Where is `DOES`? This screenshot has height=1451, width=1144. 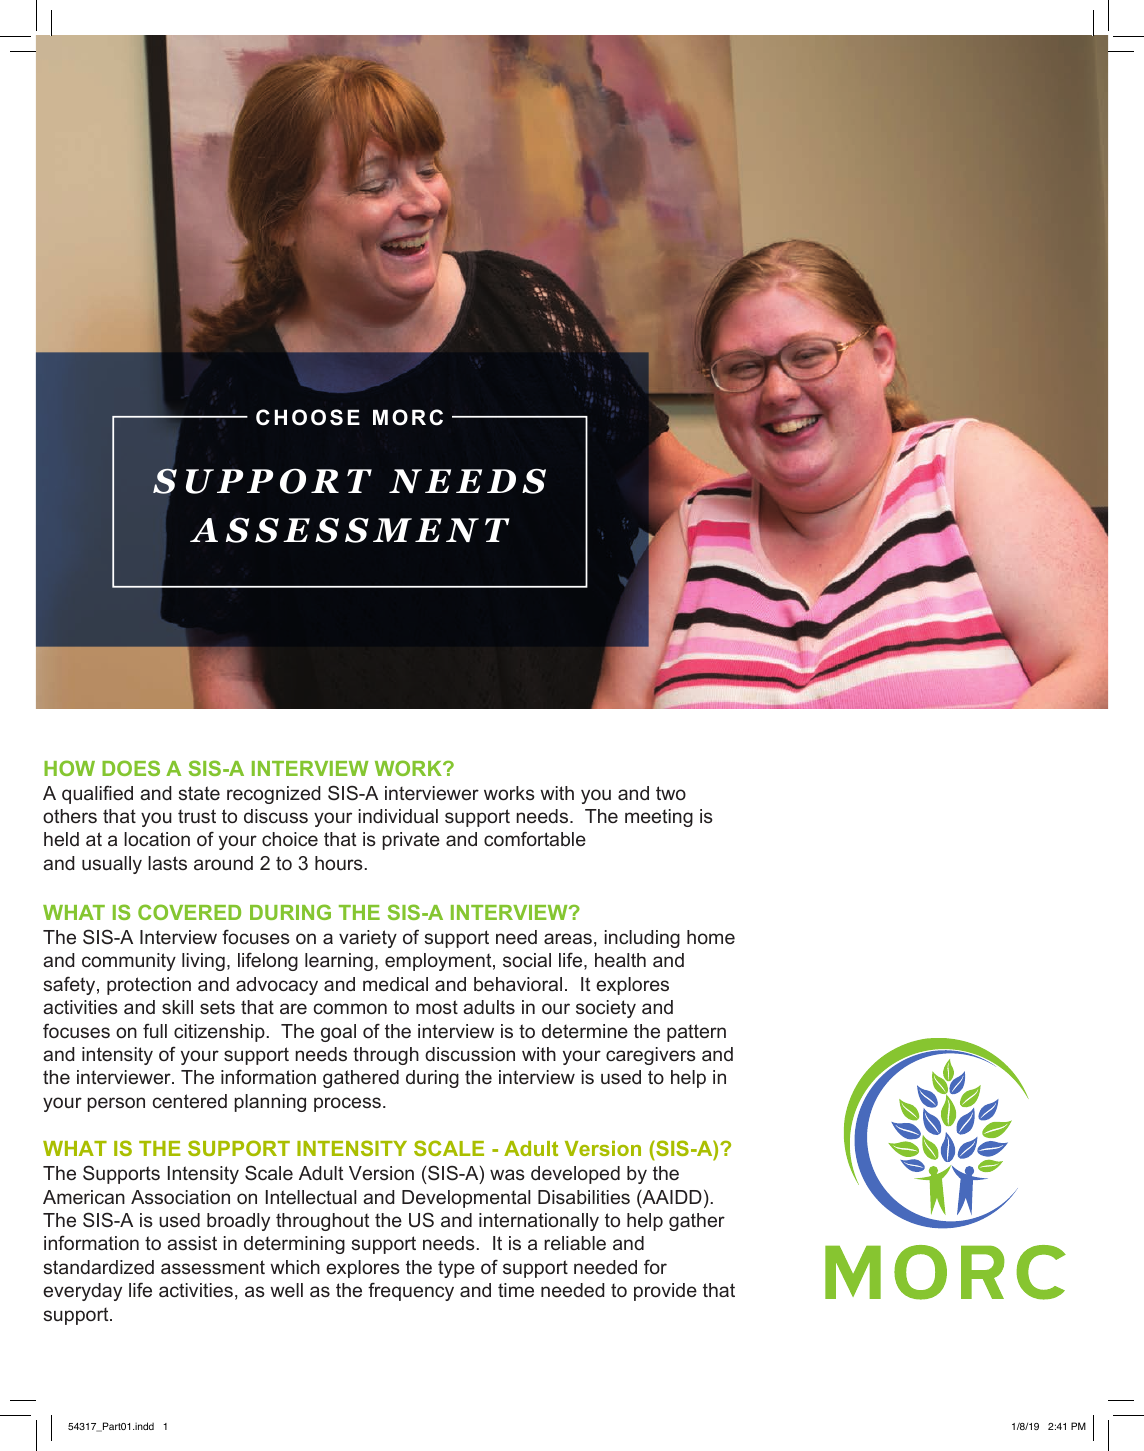 DOES is located at coordinates (131, 768).
